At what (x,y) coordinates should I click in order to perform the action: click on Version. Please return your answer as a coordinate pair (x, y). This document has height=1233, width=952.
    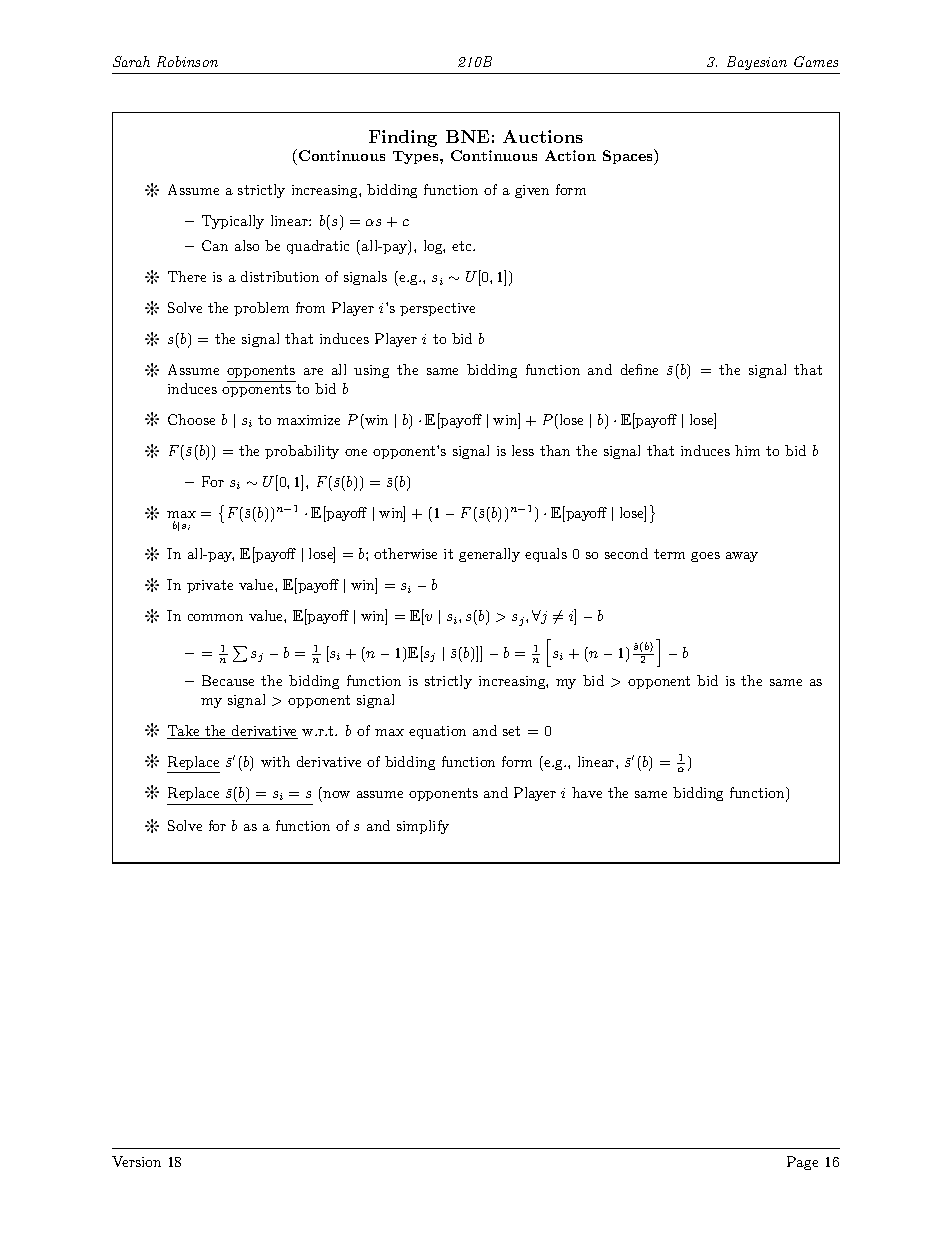
    Looking at the image, I should click on (136, 1161).
